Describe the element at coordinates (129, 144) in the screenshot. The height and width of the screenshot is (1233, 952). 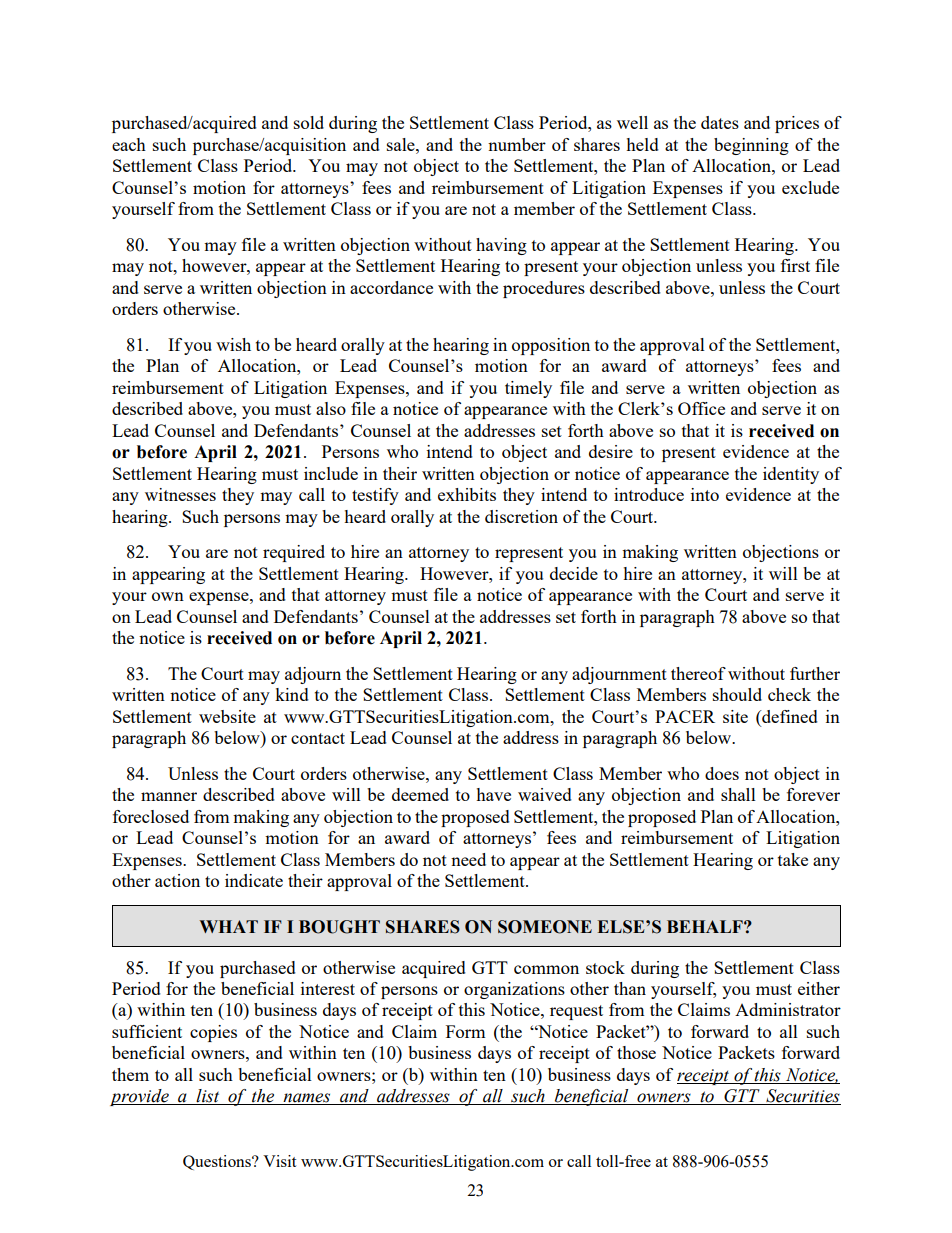
I see `each` at that location.
